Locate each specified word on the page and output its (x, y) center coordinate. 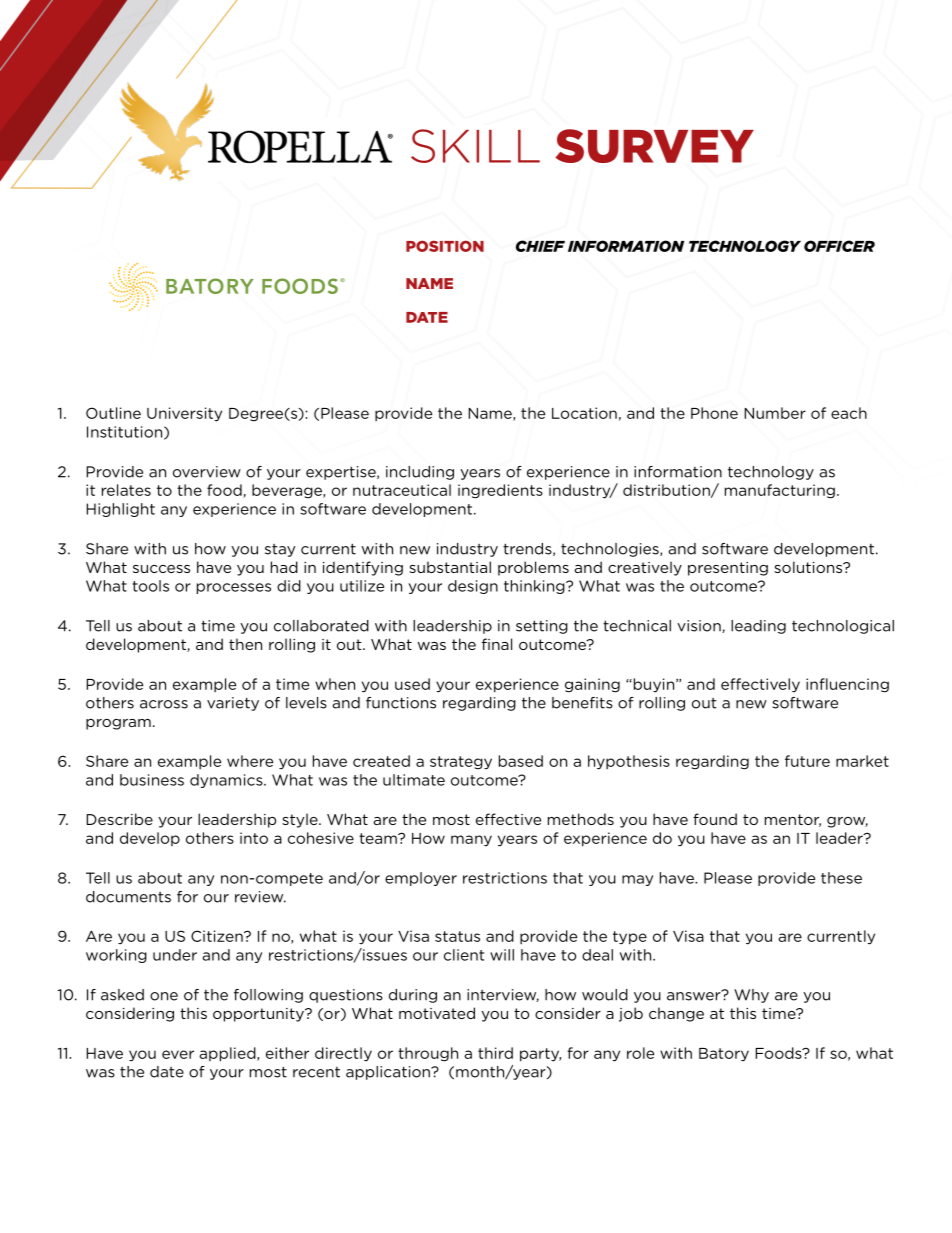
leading (758, 627)
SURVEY (654, 146)
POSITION (445, 246)
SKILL (475, 146)
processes (234, 588)
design (473, 587)
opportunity (259, 1015)
